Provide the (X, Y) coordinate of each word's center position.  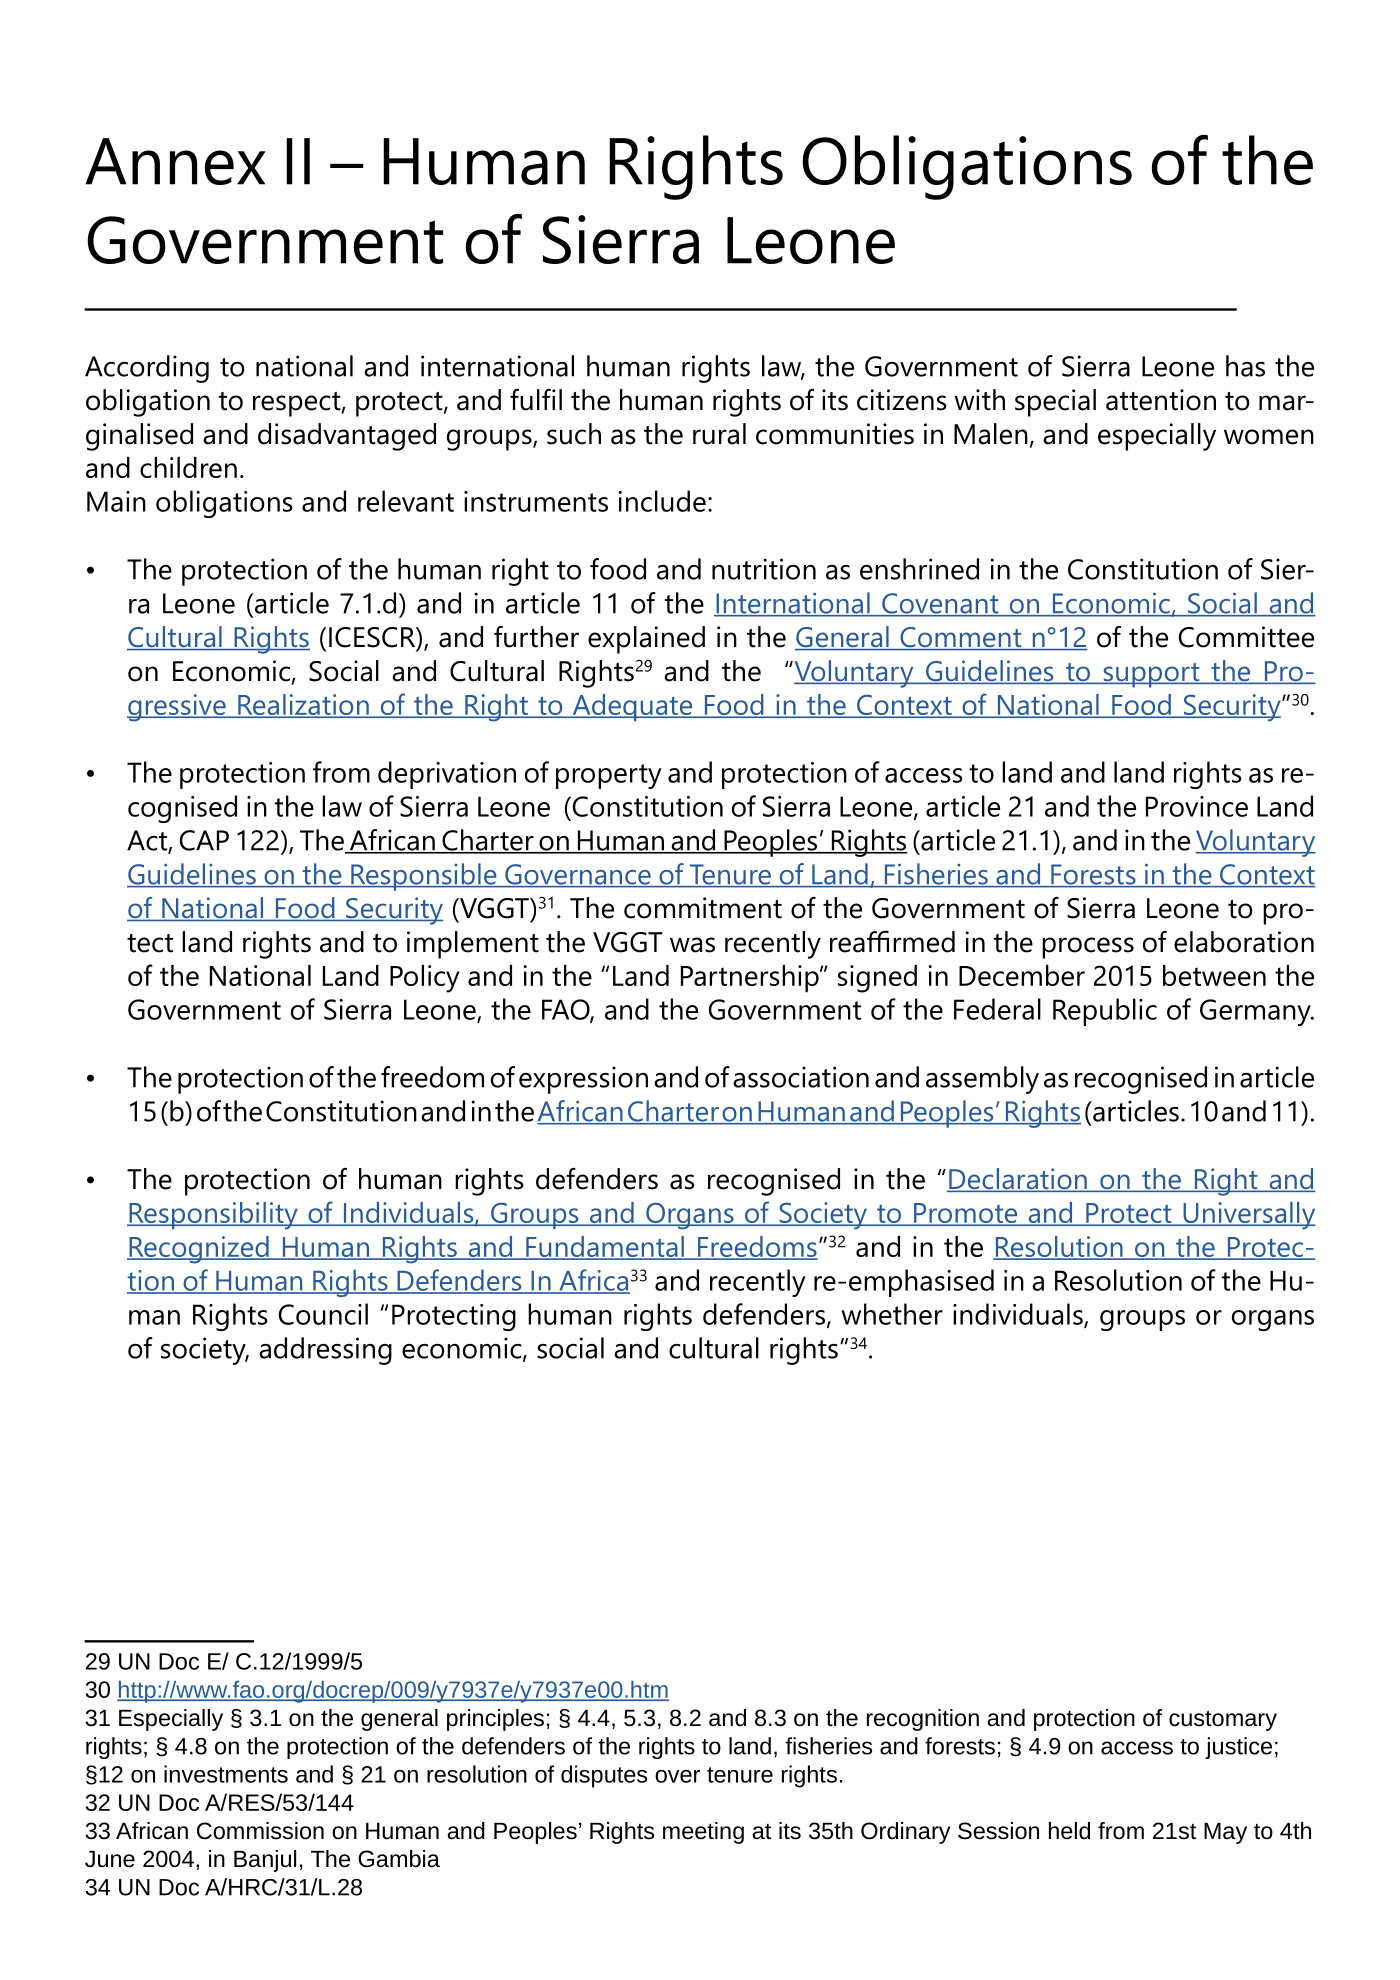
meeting (703, 1833)
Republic (1105, 1012)
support (1151, 675)
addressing (325, 1351)
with (979, 400)
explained (646, 640)
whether (892, 1314)
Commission (260, 1831)
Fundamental (605, 1247)
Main (116, 501)
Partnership (751, 979)
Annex (175, 161)
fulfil (536, 400)
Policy (424, 979)
